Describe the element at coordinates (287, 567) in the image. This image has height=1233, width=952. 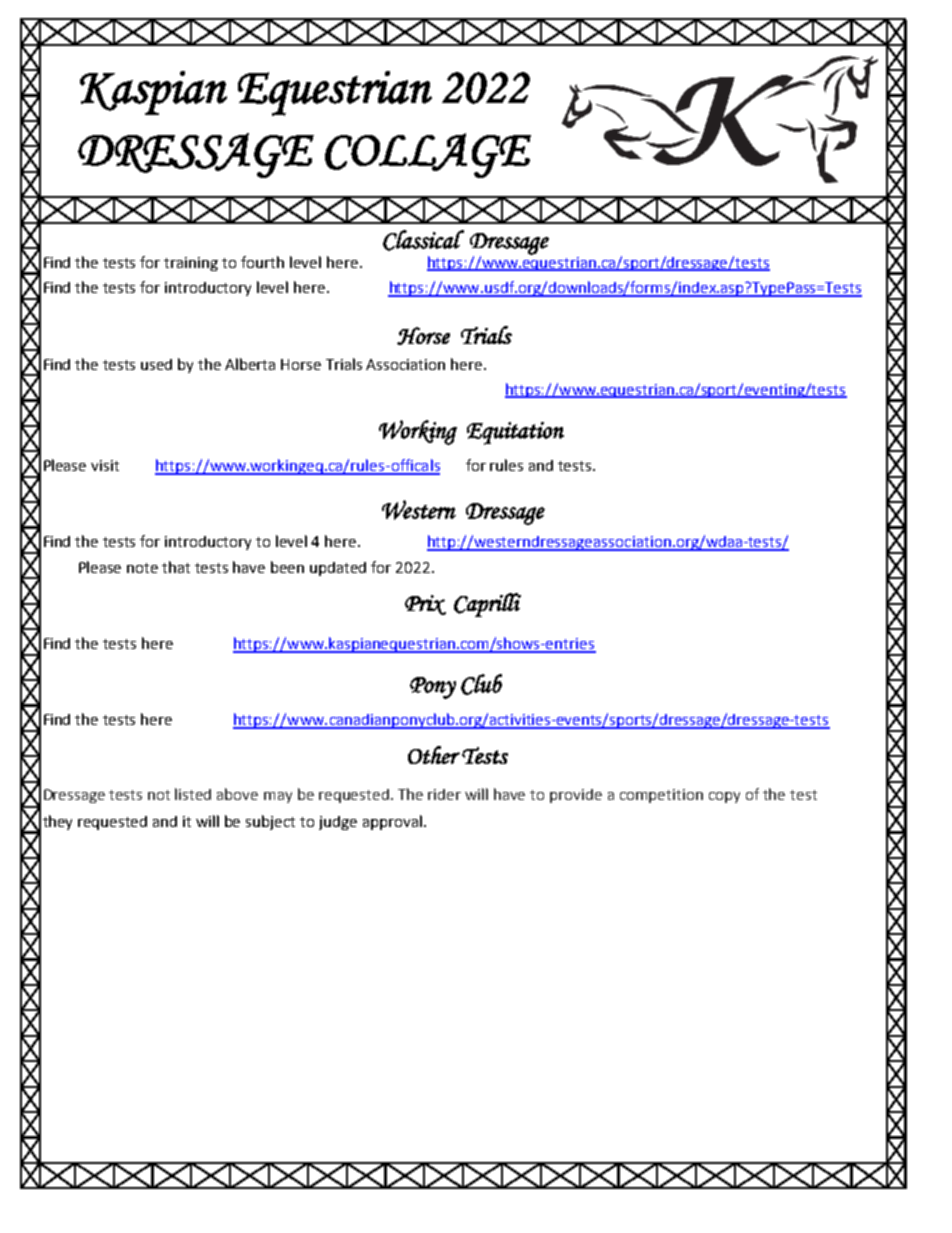
I see `been` at that location.
